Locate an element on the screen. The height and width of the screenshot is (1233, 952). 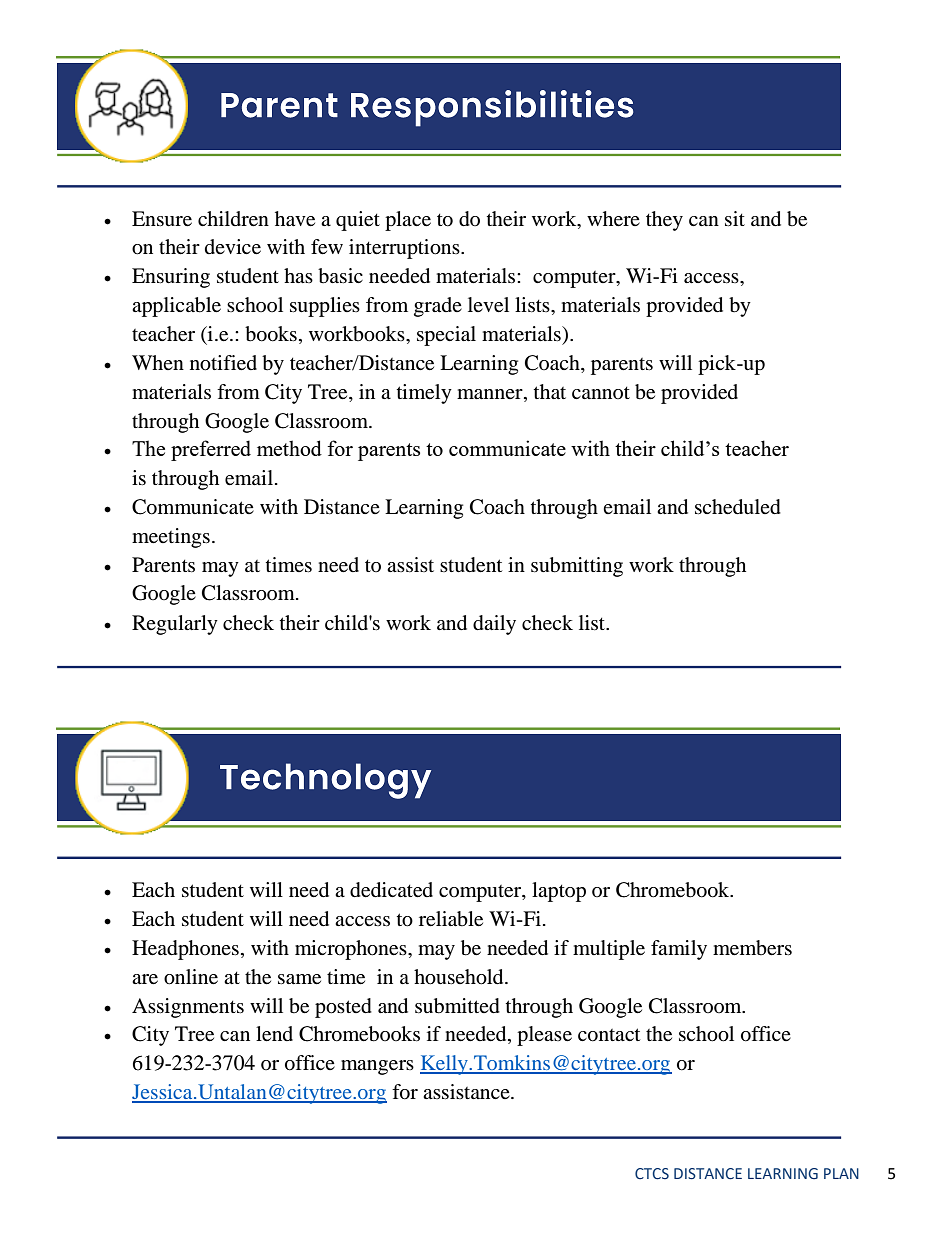
daily is located at coordinates (494, 625).
